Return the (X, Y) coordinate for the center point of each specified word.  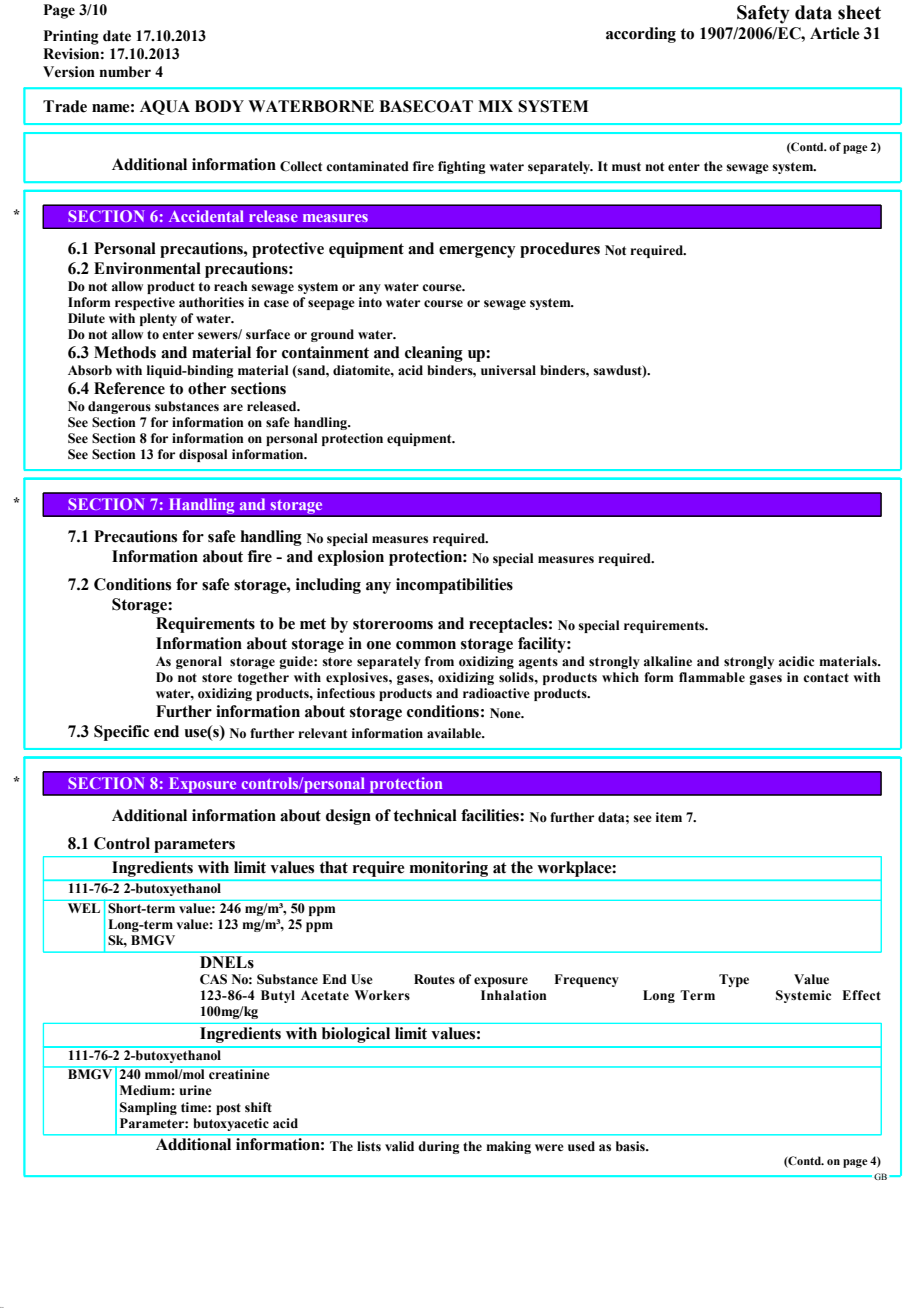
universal (508, 370)
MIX (495, 106)
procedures (560, 250)
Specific (121, 733)
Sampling (148, 1108)
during (438, 1147)
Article (835, 33)
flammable (712, 677)
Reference (129, 388)
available (455, 733)
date (117, 36)
